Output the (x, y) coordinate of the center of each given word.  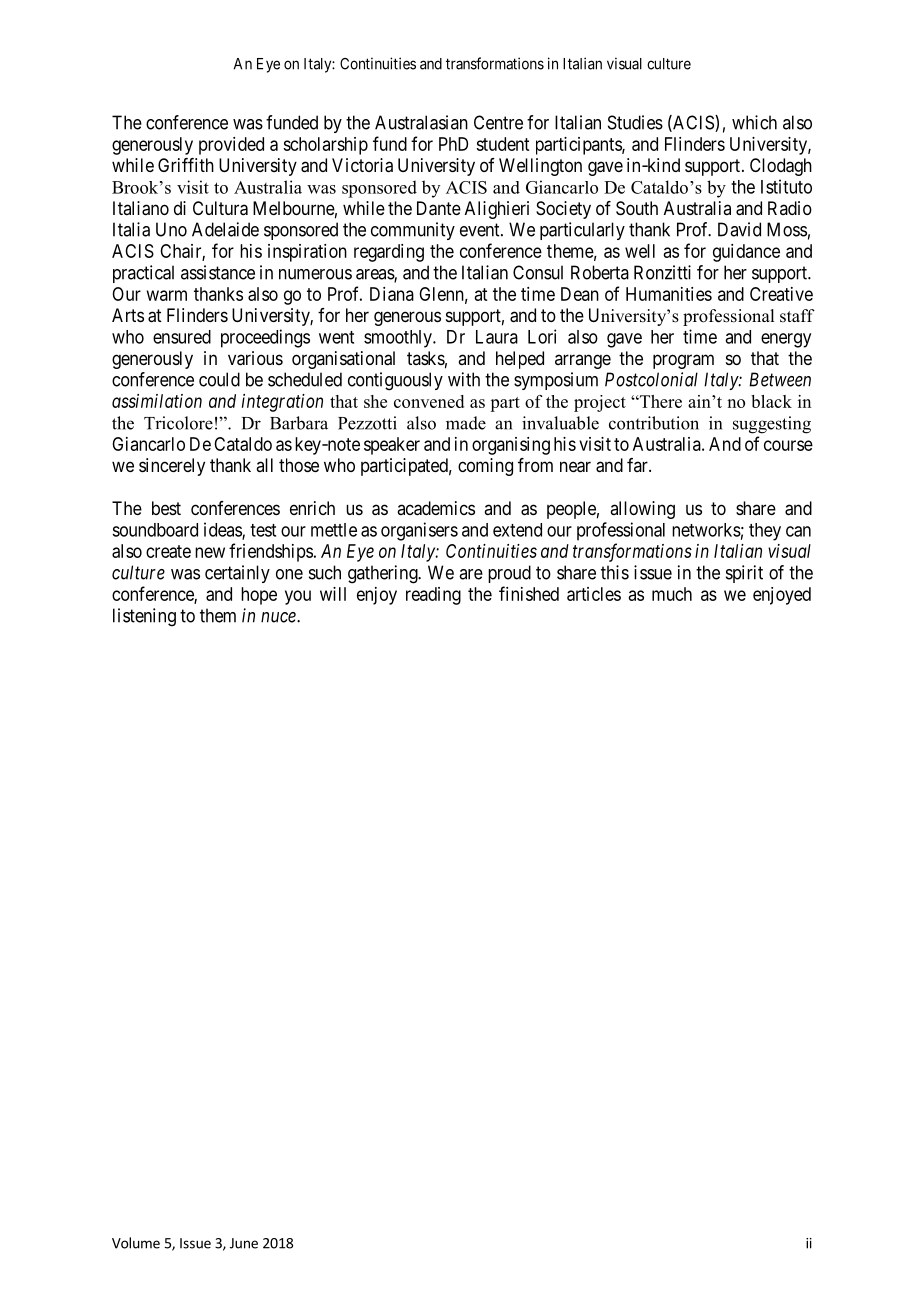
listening (144, 617)
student (502, 144)
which (754, 122)
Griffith (186, 165)
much (672, 594)
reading (433, 596)
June (244, 1243)
